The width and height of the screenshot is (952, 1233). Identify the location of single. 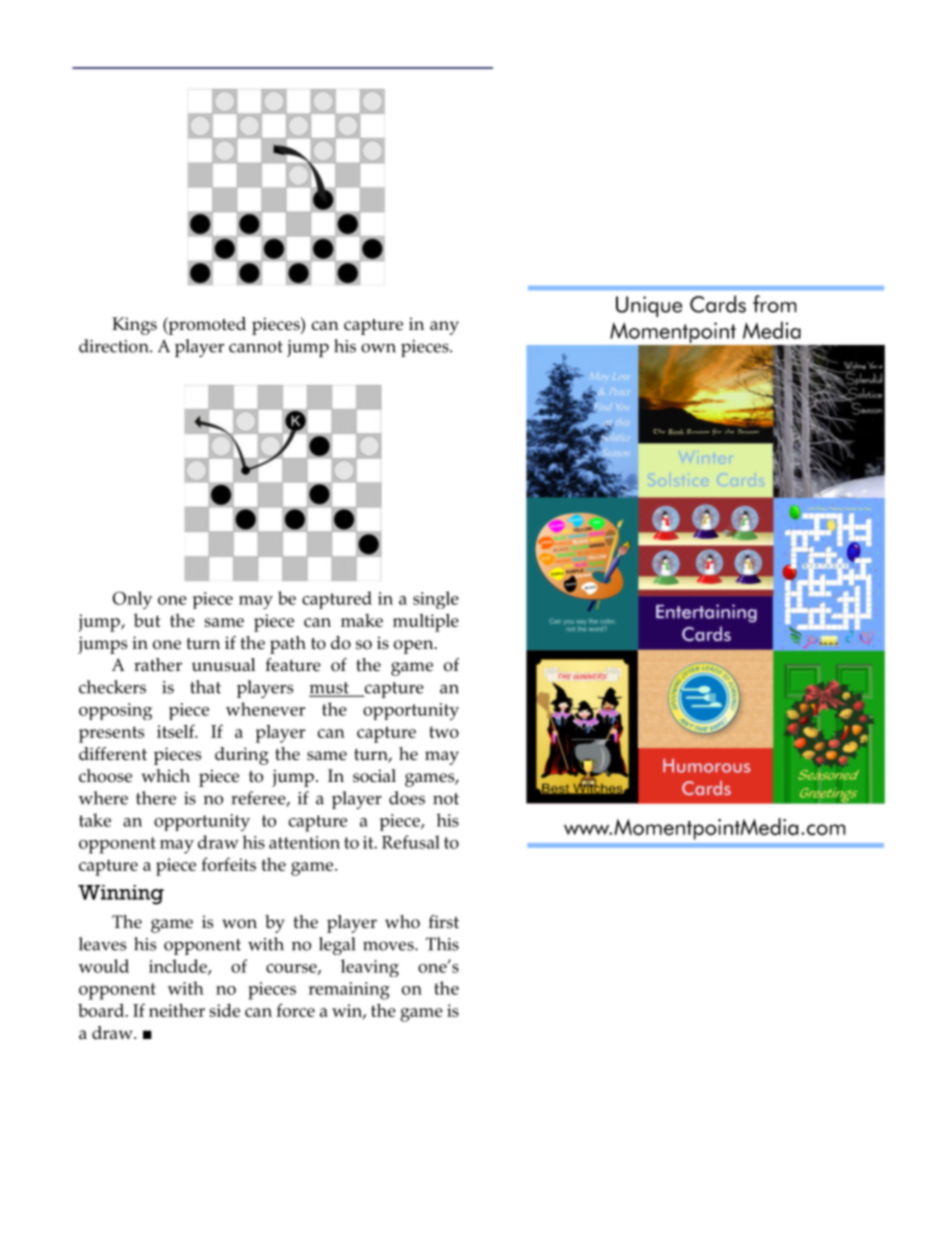
(436, 600).
